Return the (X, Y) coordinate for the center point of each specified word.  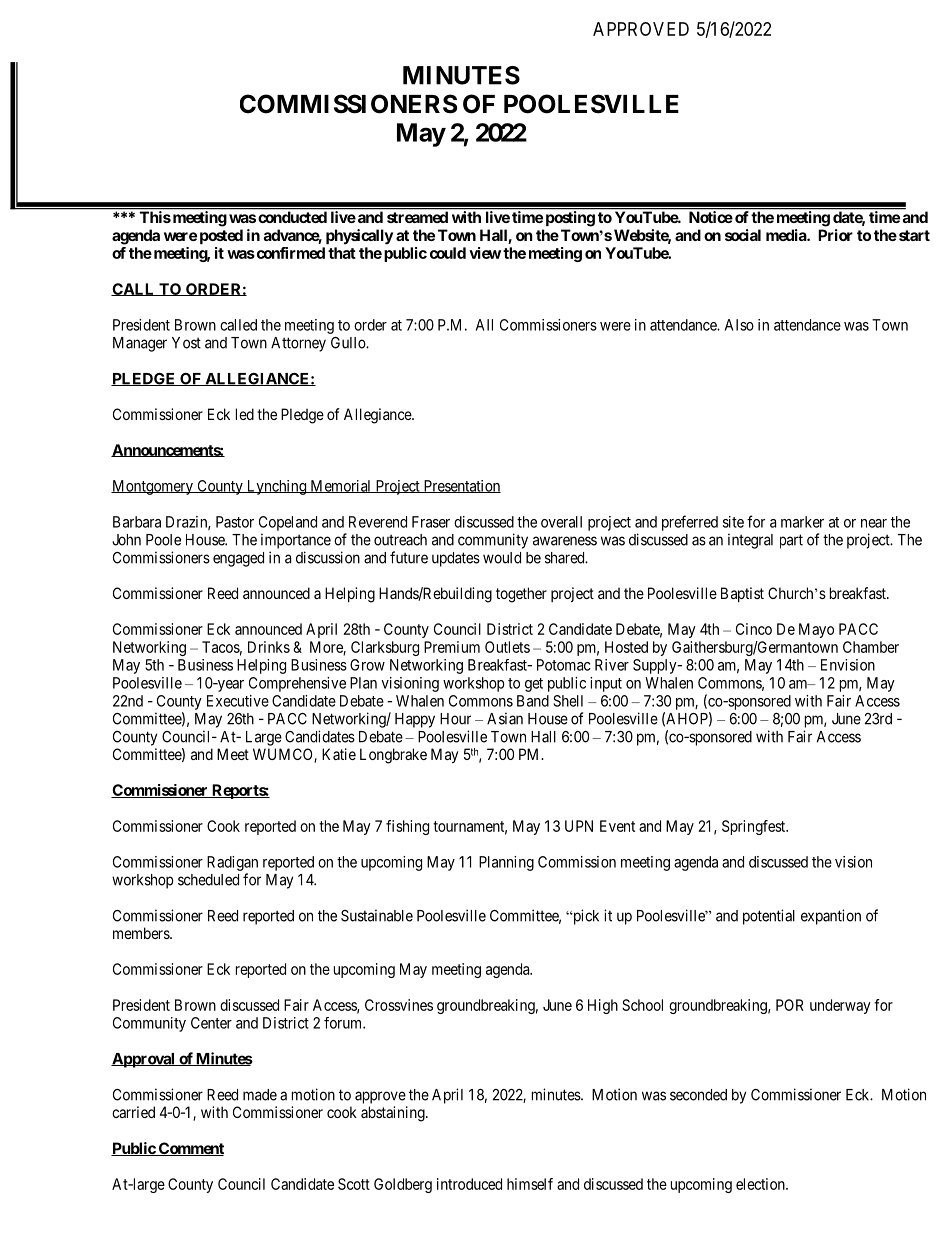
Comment (190, 1149)
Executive (238, 701)
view (485, 253)
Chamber (871, 647)
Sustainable (377, 915)
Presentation (461, 486)
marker (802, 522)
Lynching (276, 487)
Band (533, 701)
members (142, 933)
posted (221, 236)
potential (769, 917)
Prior (835, 235)
